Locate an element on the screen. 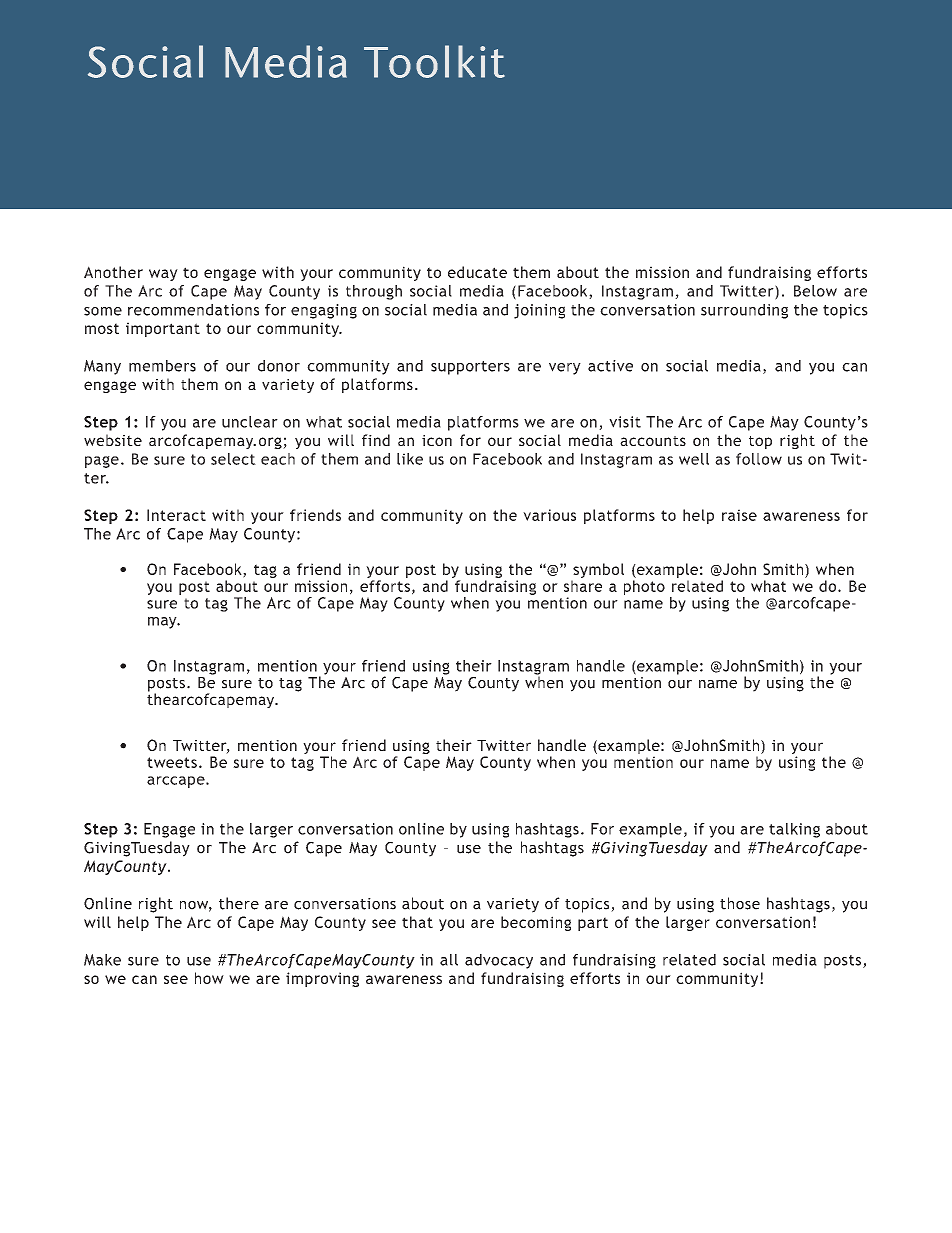 The image size is (952, 1233). how is located at coordinates (209, 978).
